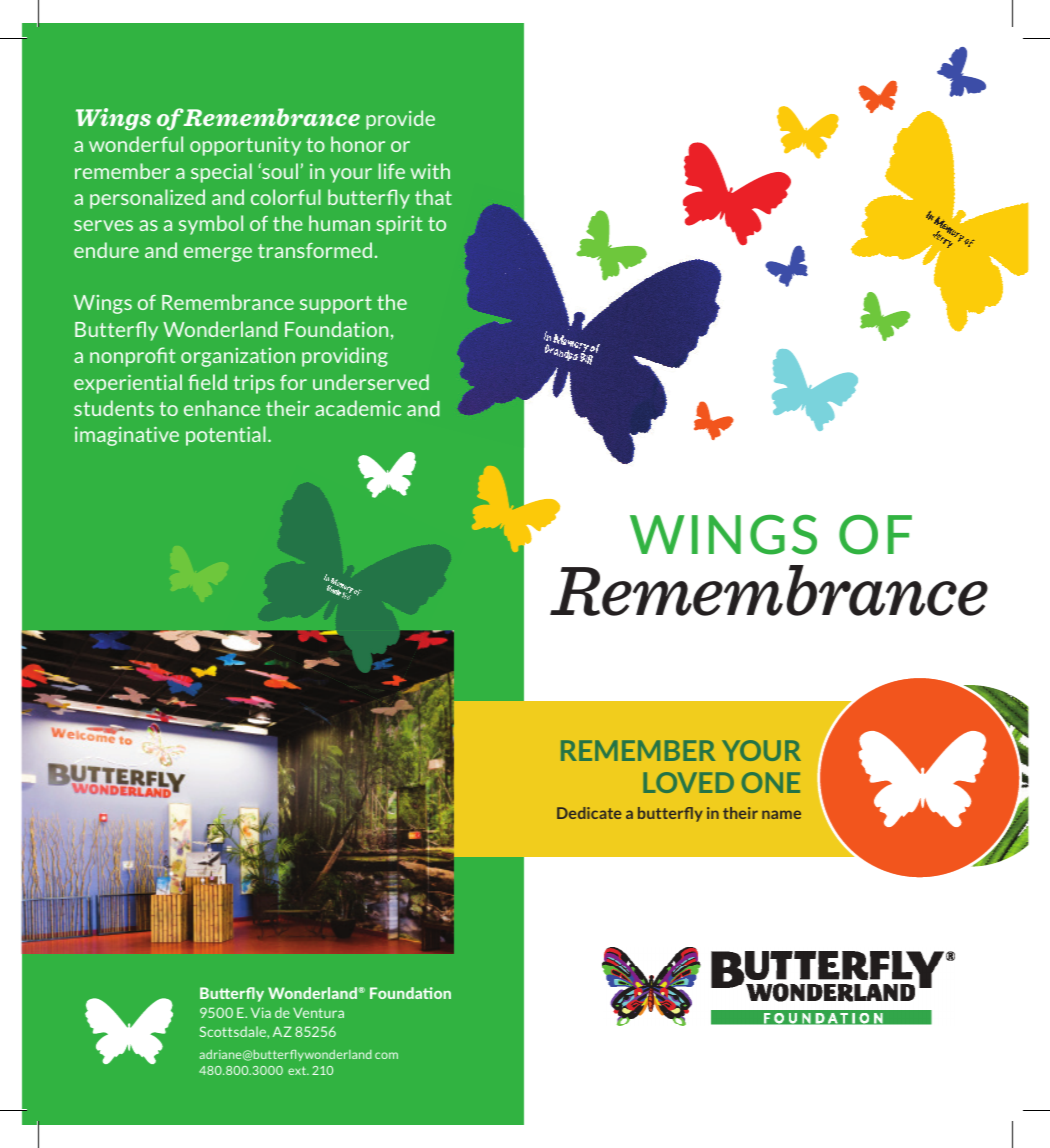 Image resolution: width=1050 pixels, height=1148 pixels. I want to click on with, so click(430, 171).
